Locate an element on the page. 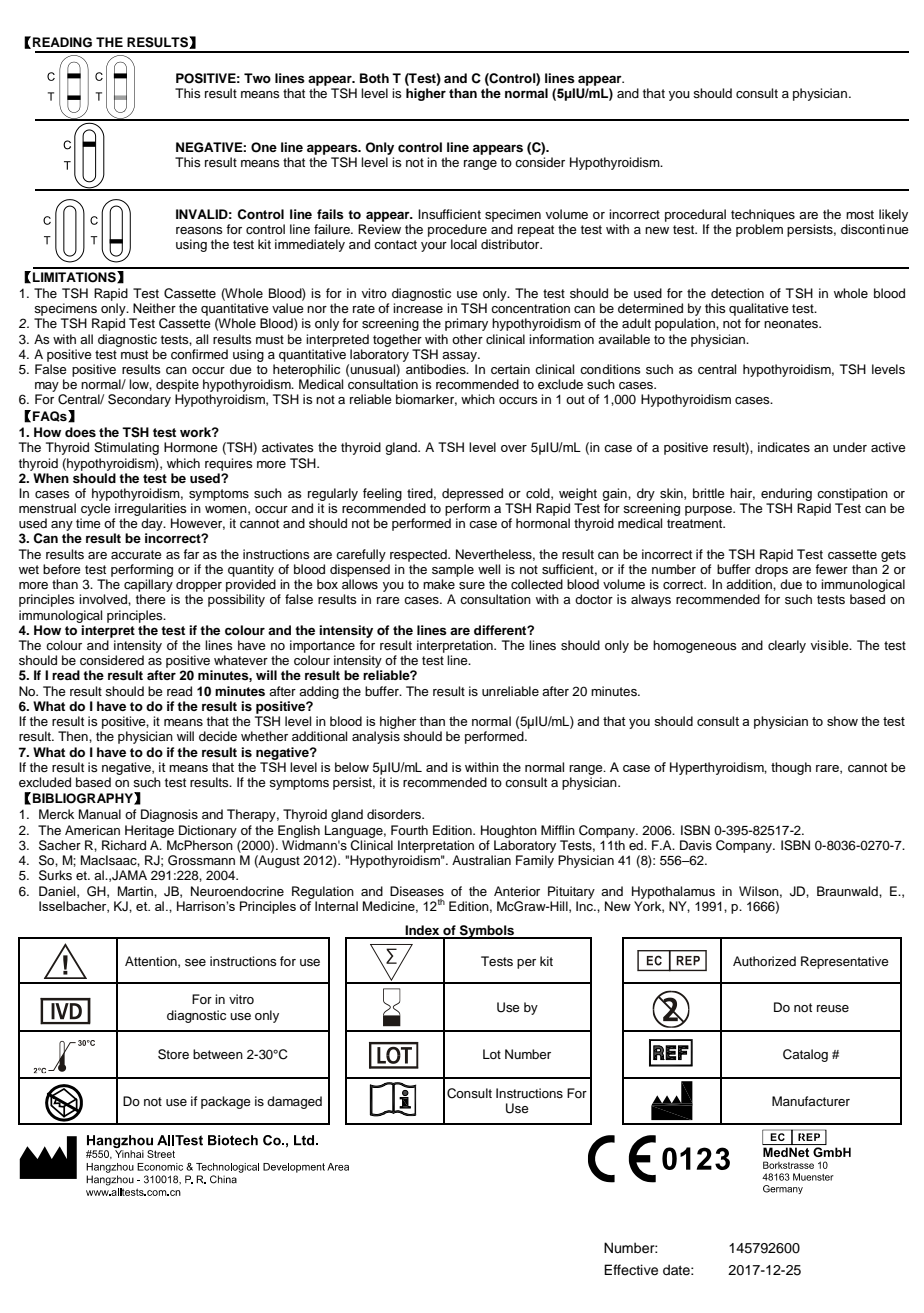 The height and width of the image is (1313, 924). Richard is located at coordinates (124, 845).
